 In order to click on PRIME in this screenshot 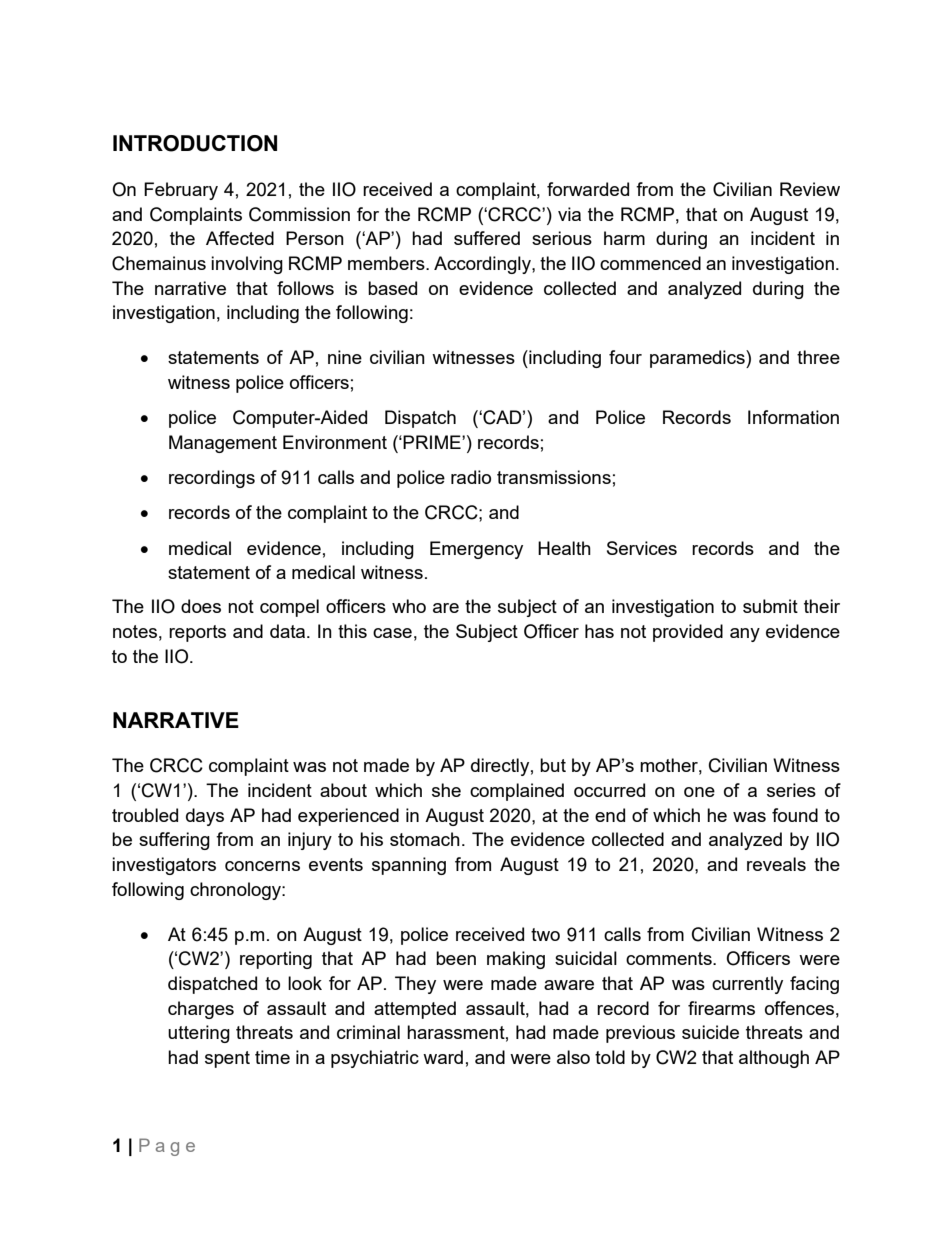, I will do `click(433, 442)`.
